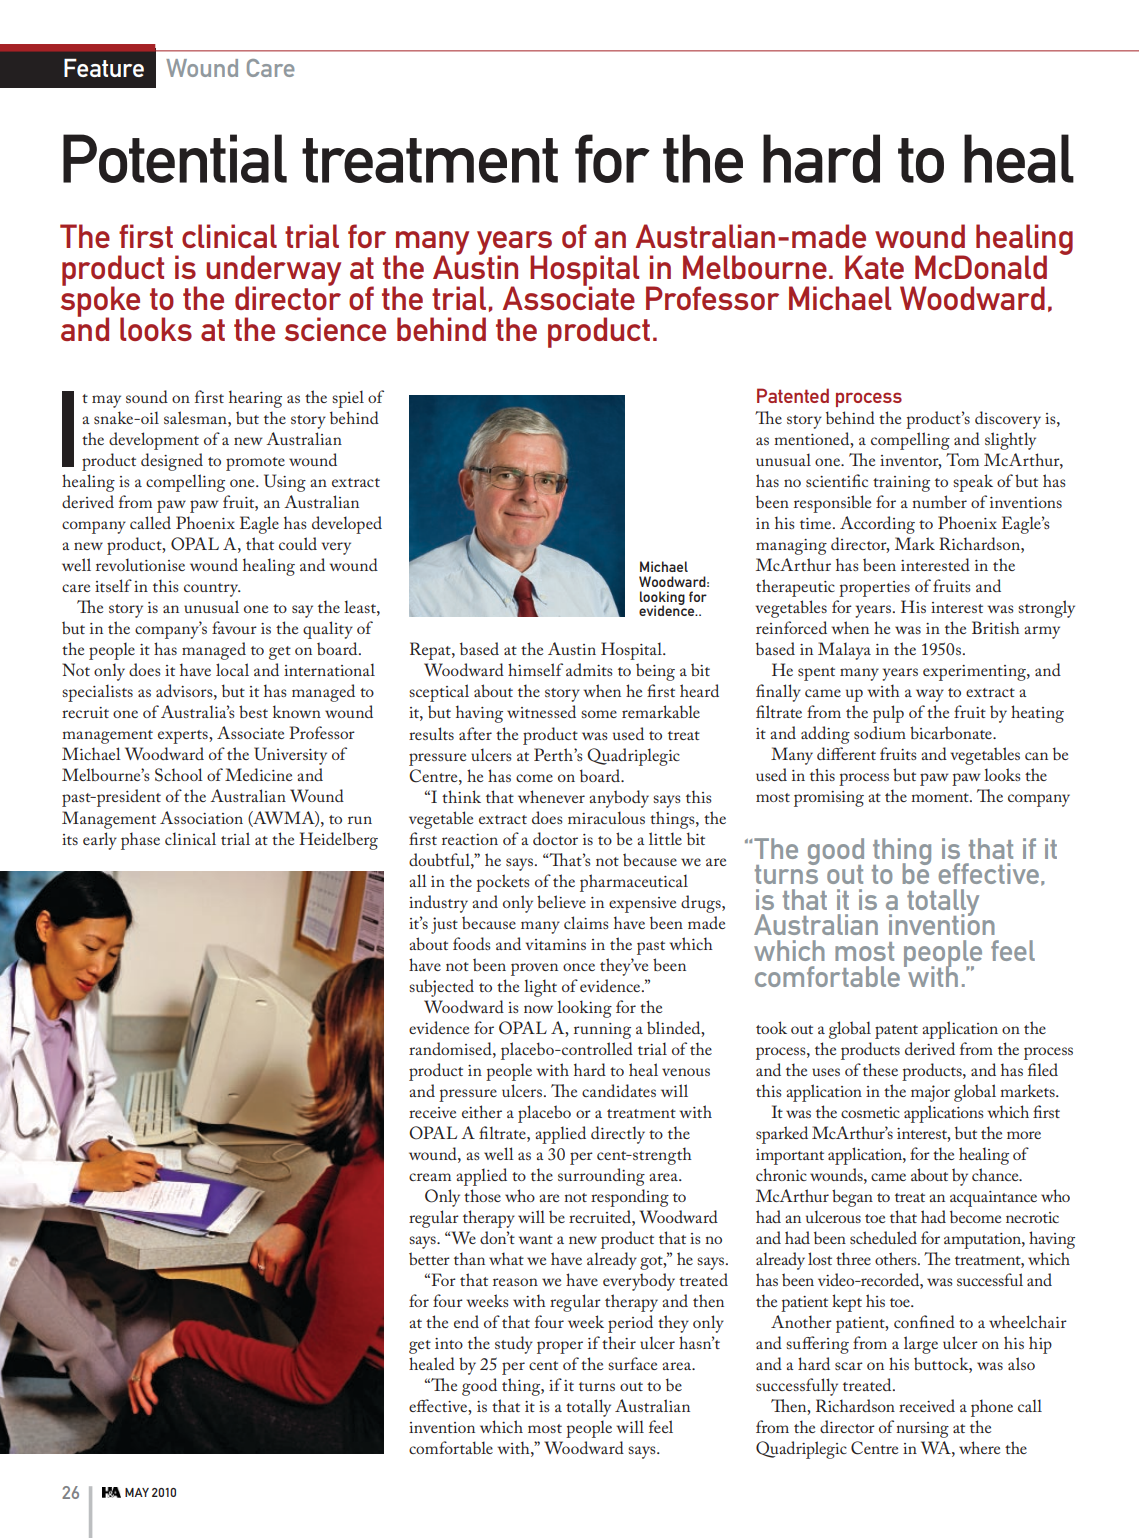 Image resolution: width=1139 pixels, height=1538 pixels. Describe the element at coordinates (449, 1343) in the page. I see `into` at that location.
